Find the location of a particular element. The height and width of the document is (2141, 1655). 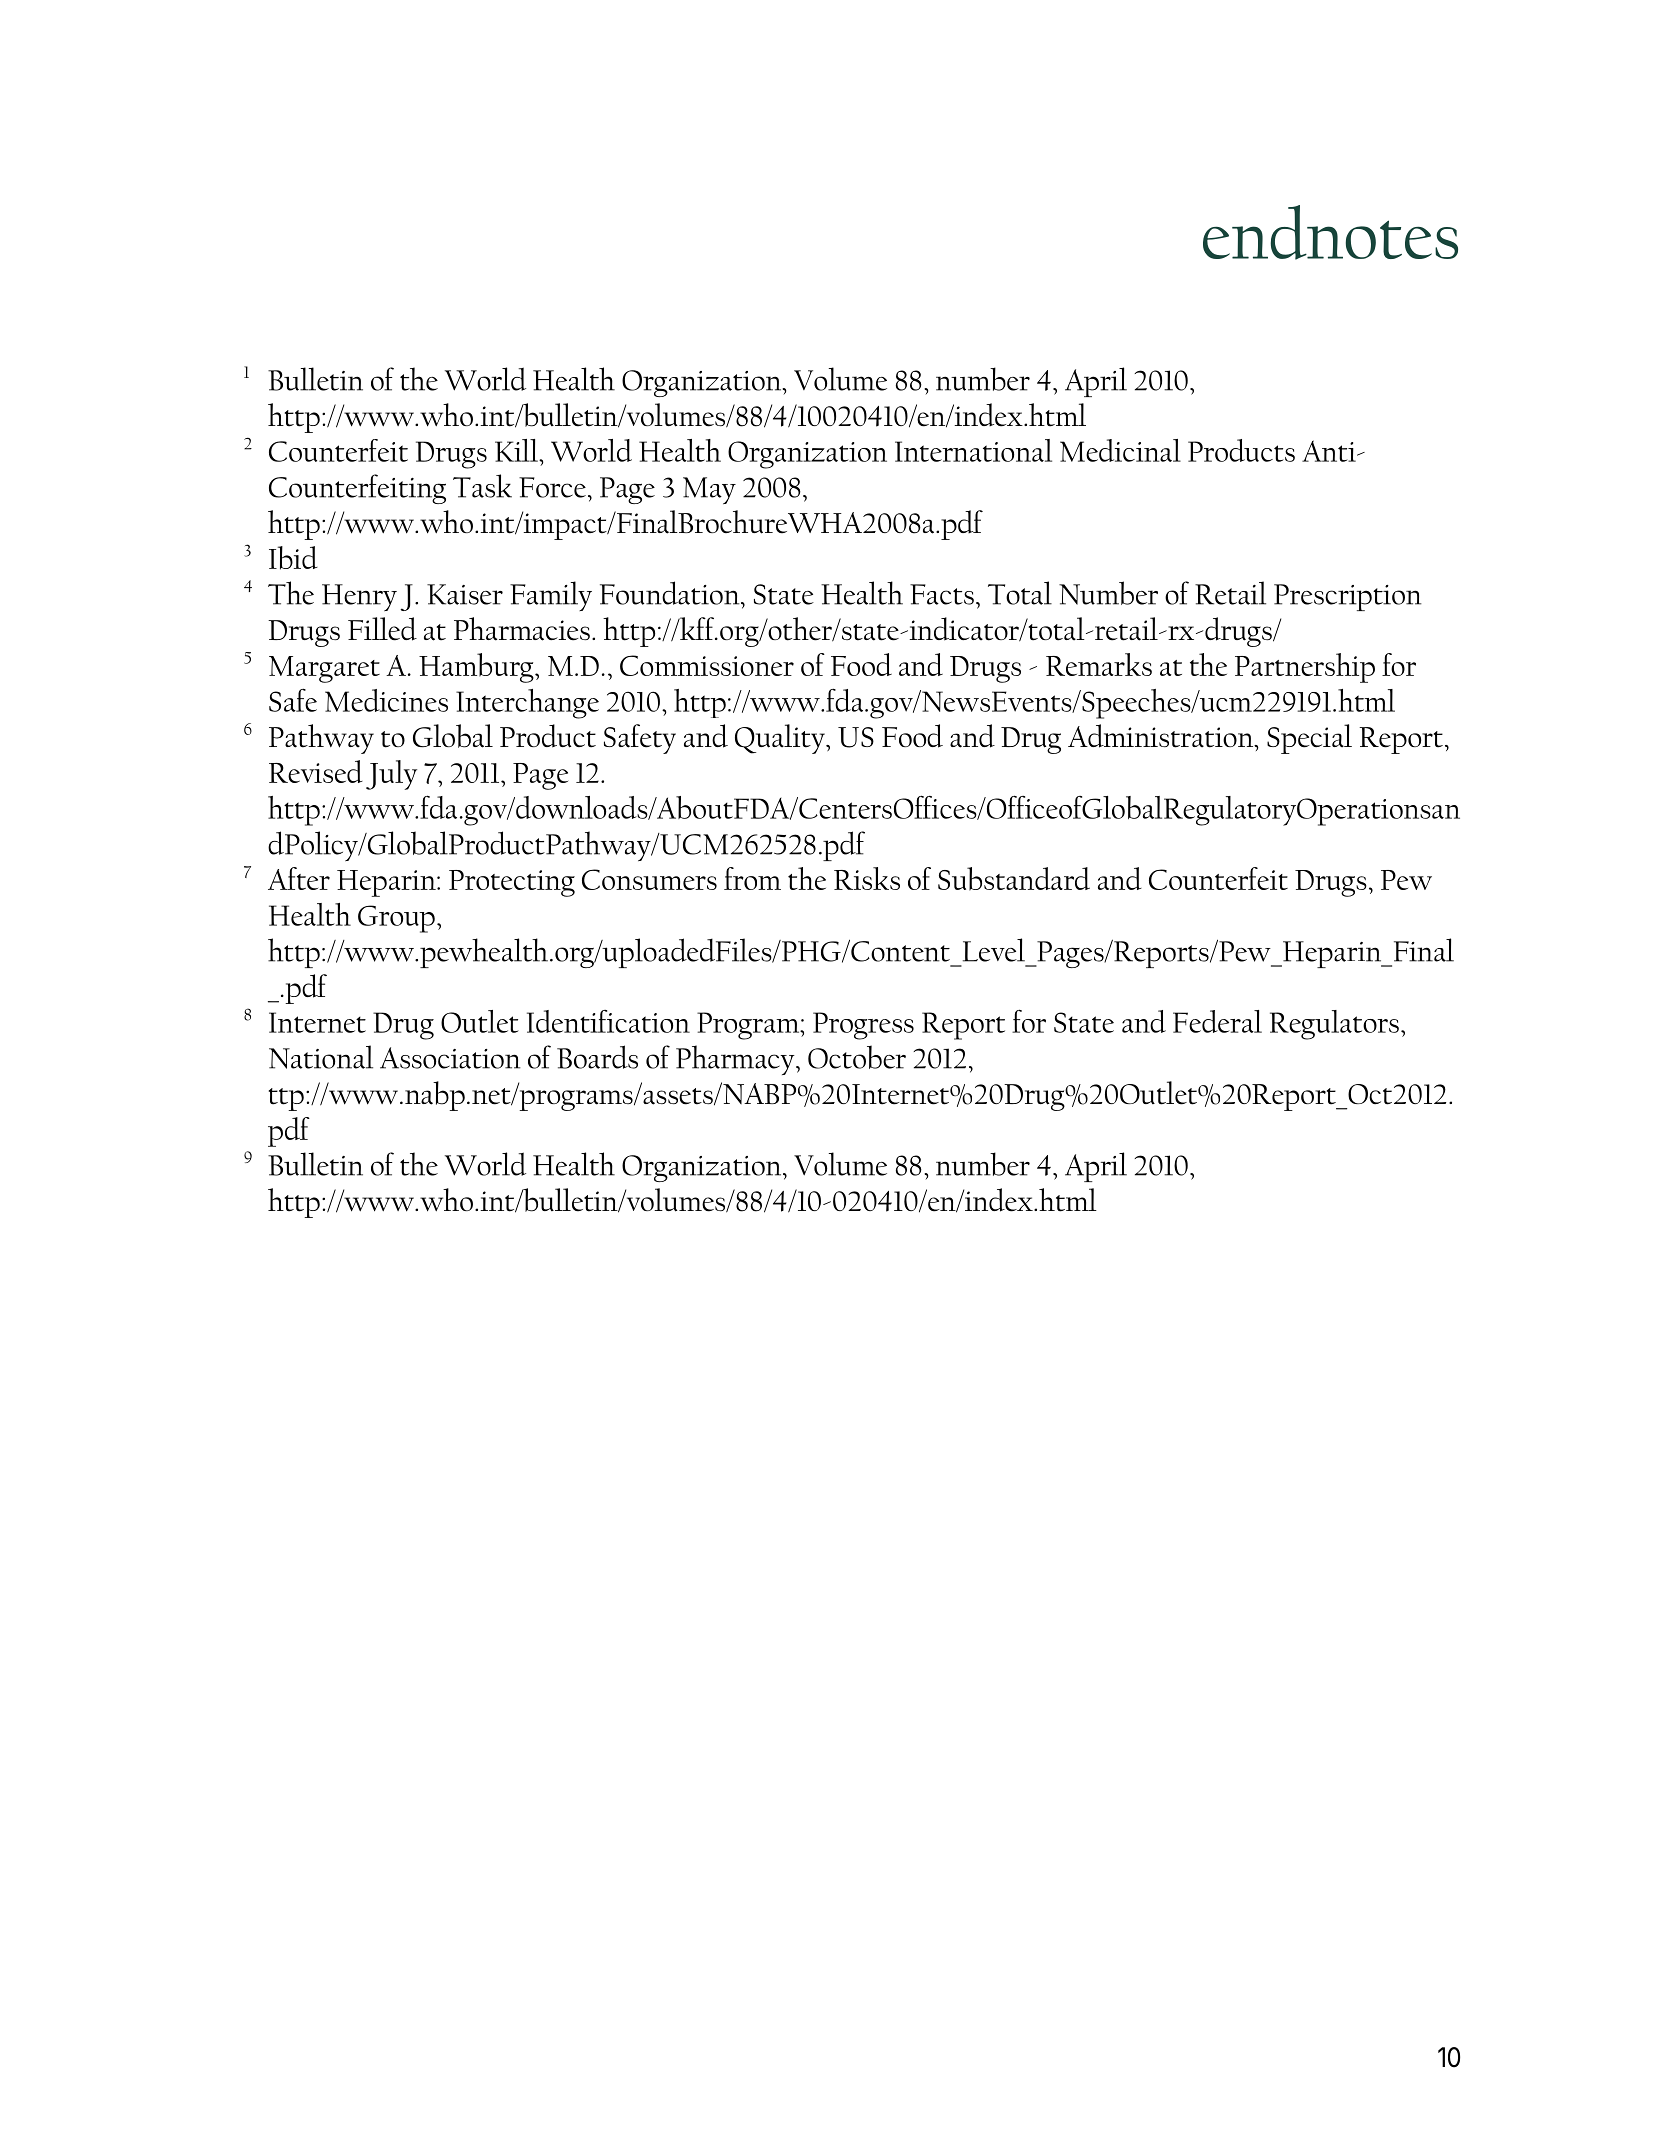

endnotes is located at coordinates (1330, 232).
